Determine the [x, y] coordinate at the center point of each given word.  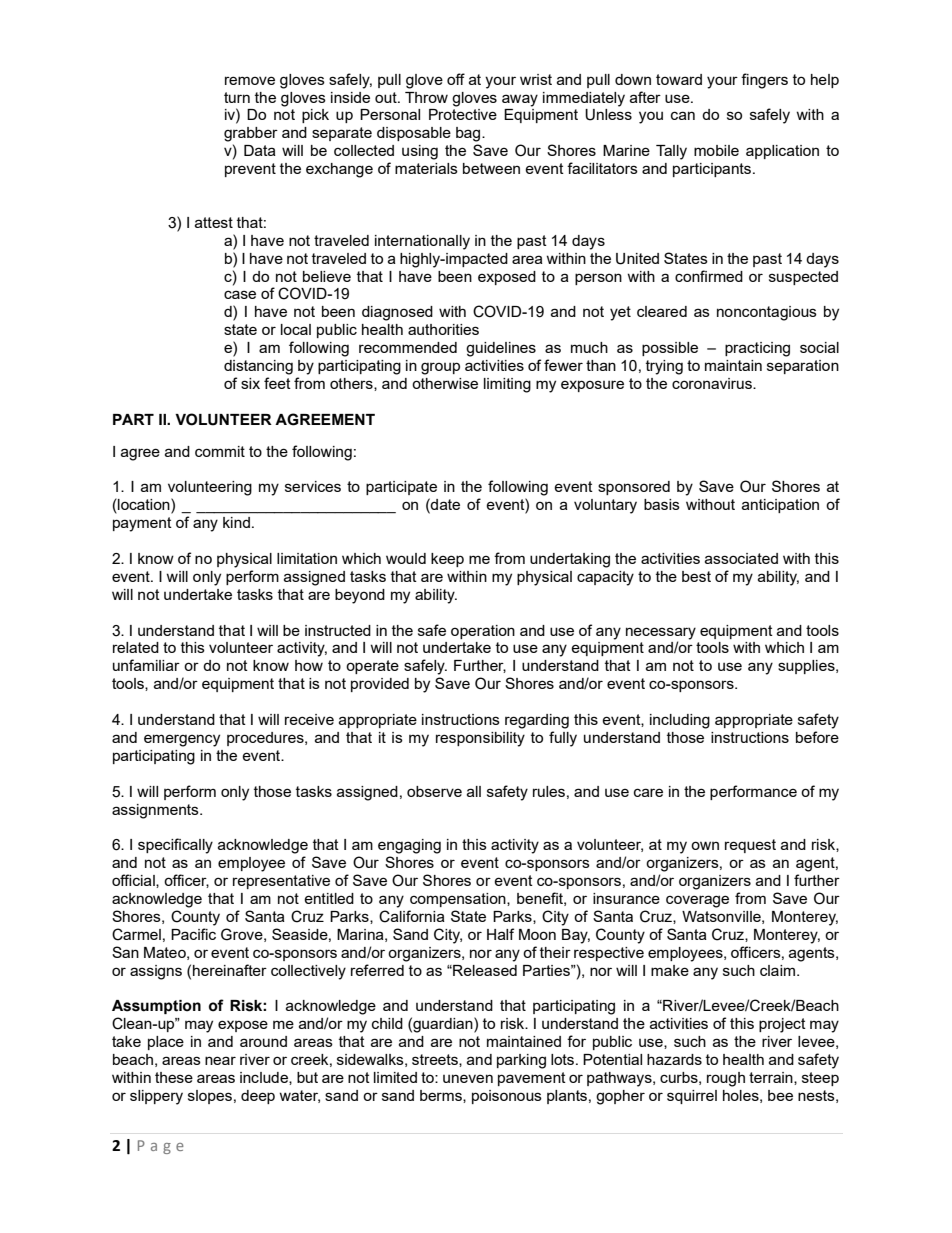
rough [726, 1079]
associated [741, 558]
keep [447, 560]
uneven [468, 1078]
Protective [463, 114]
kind [236, 522]
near [220, 1060]
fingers [764, 81]
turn [237, 97]
